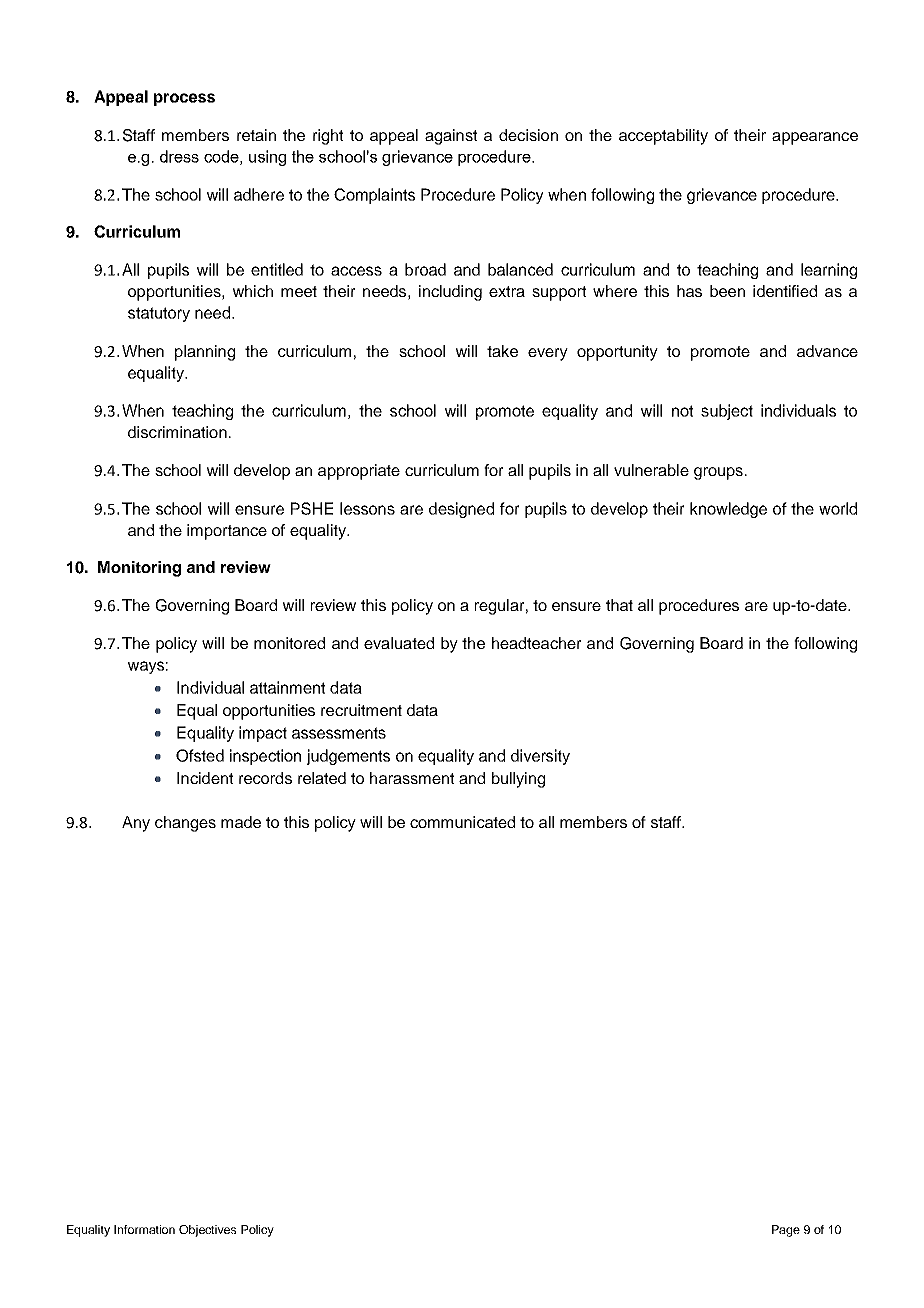 This screenshot has width=924, height=1308. What do you see at coordinates (728, 510) in the screenshot?
I see `knowledge` at bounding box center [728, 510].
